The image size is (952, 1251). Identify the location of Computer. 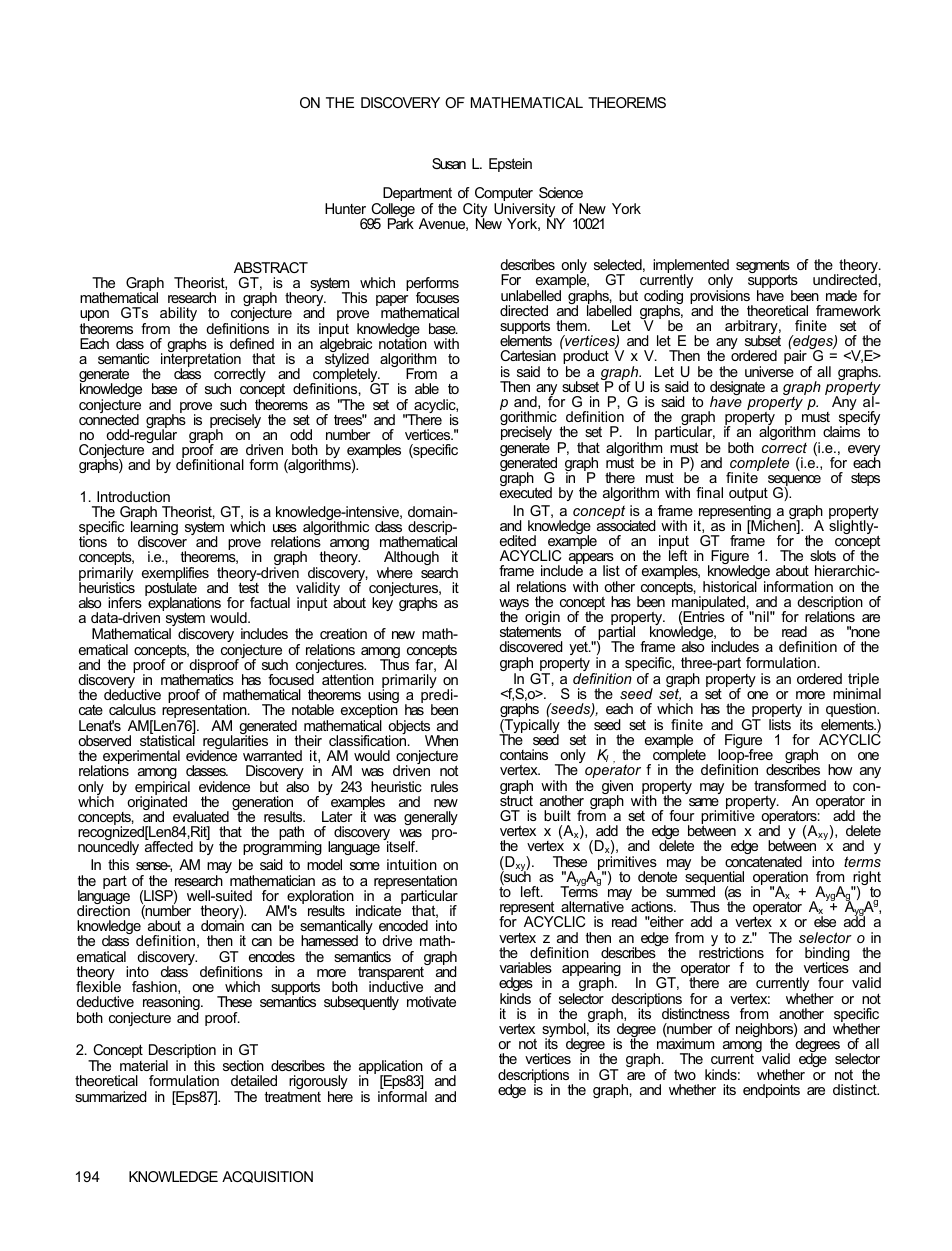
(503, 195).
